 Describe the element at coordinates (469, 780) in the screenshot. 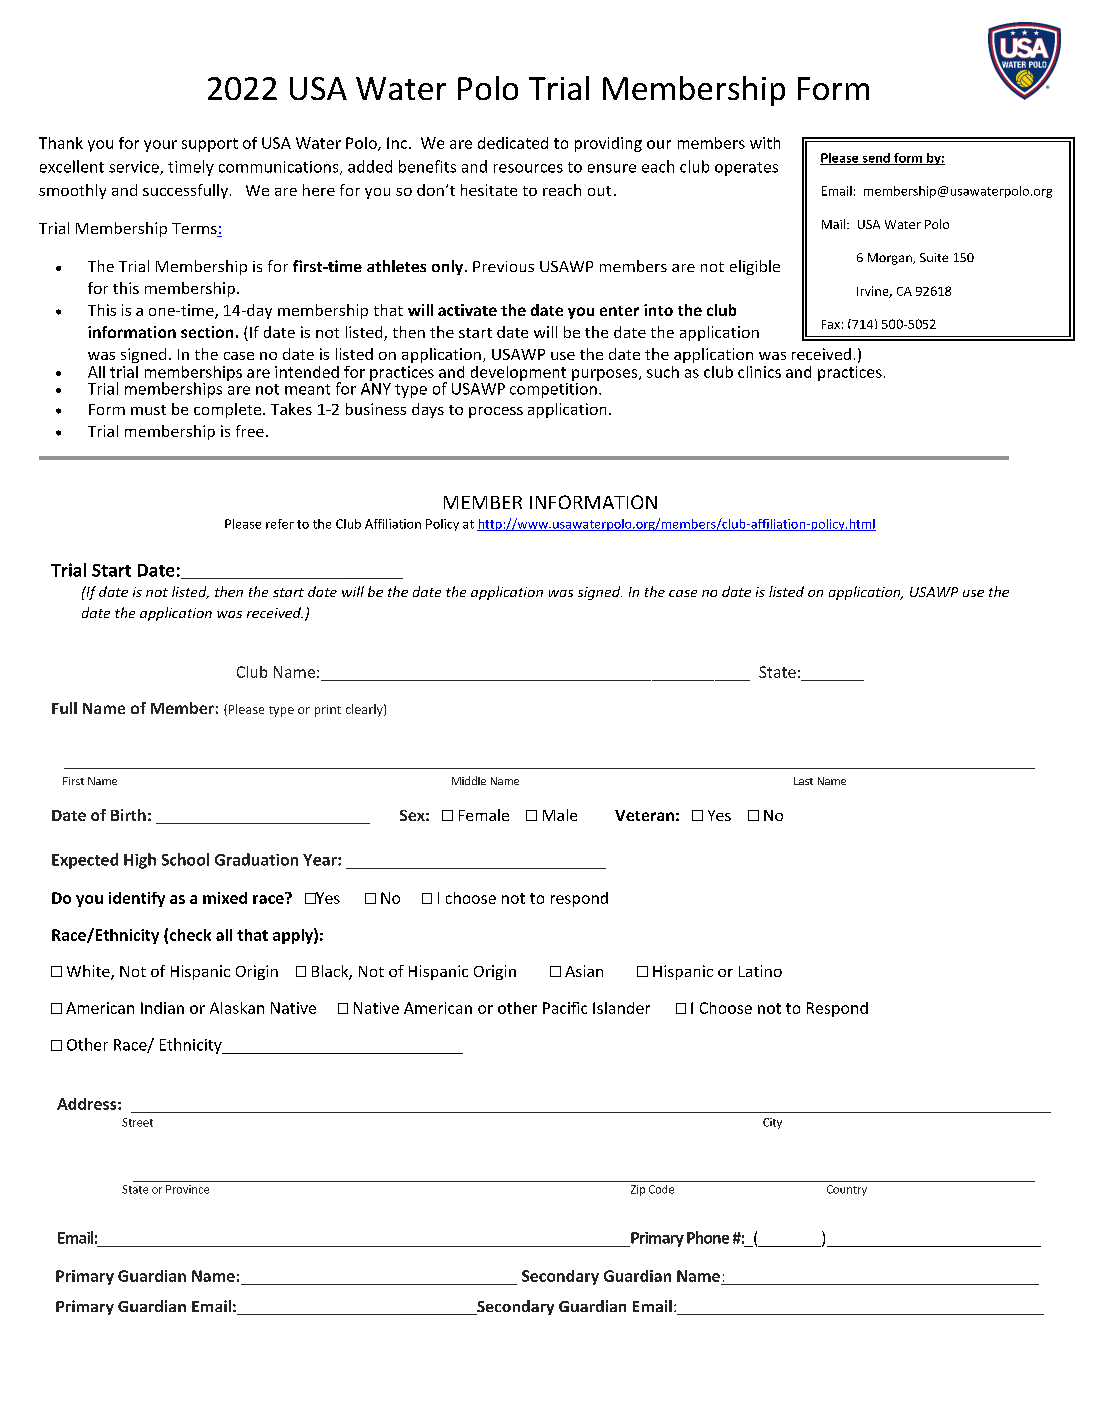

I see `Middle` at that location.
